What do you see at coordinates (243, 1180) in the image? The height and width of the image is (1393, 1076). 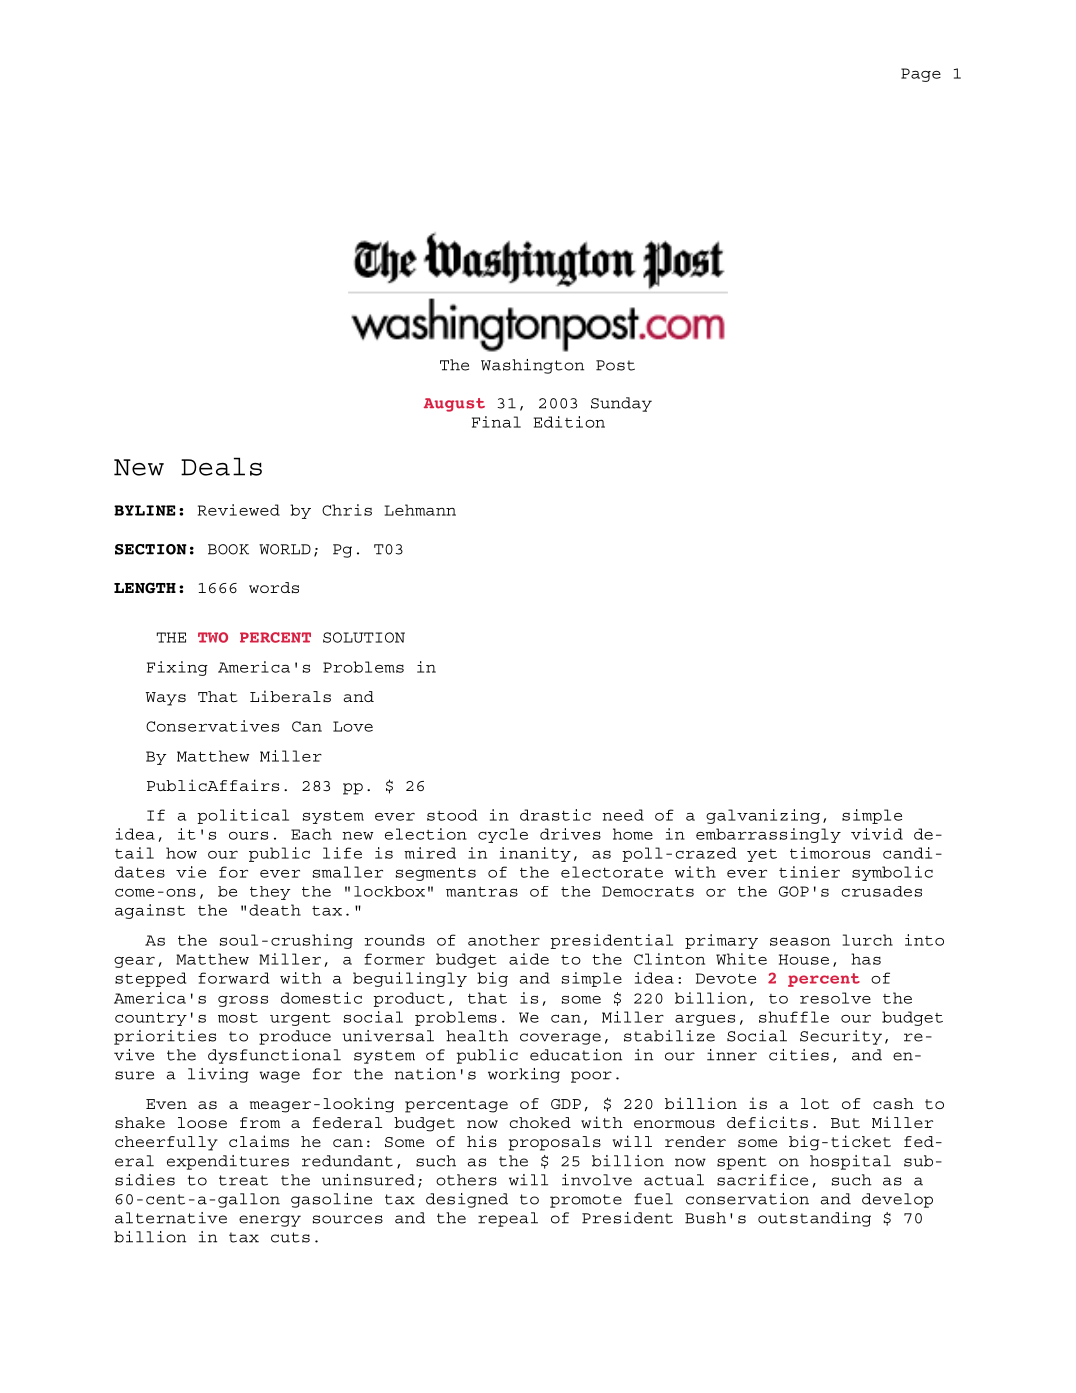 I see `treat` at bounding box center [243, 1180].
